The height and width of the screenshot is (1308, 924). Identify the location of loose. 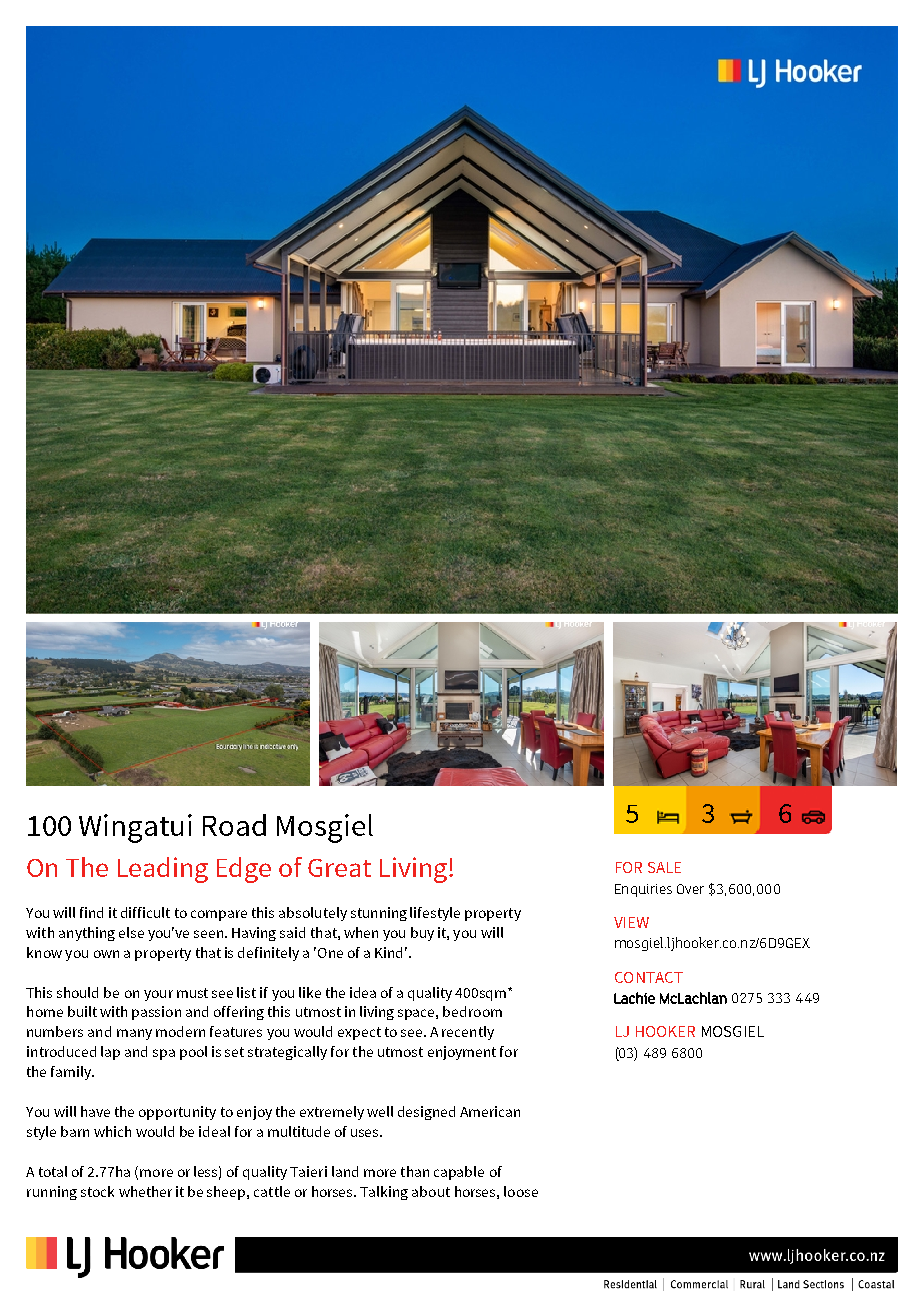
(521, 1191).
